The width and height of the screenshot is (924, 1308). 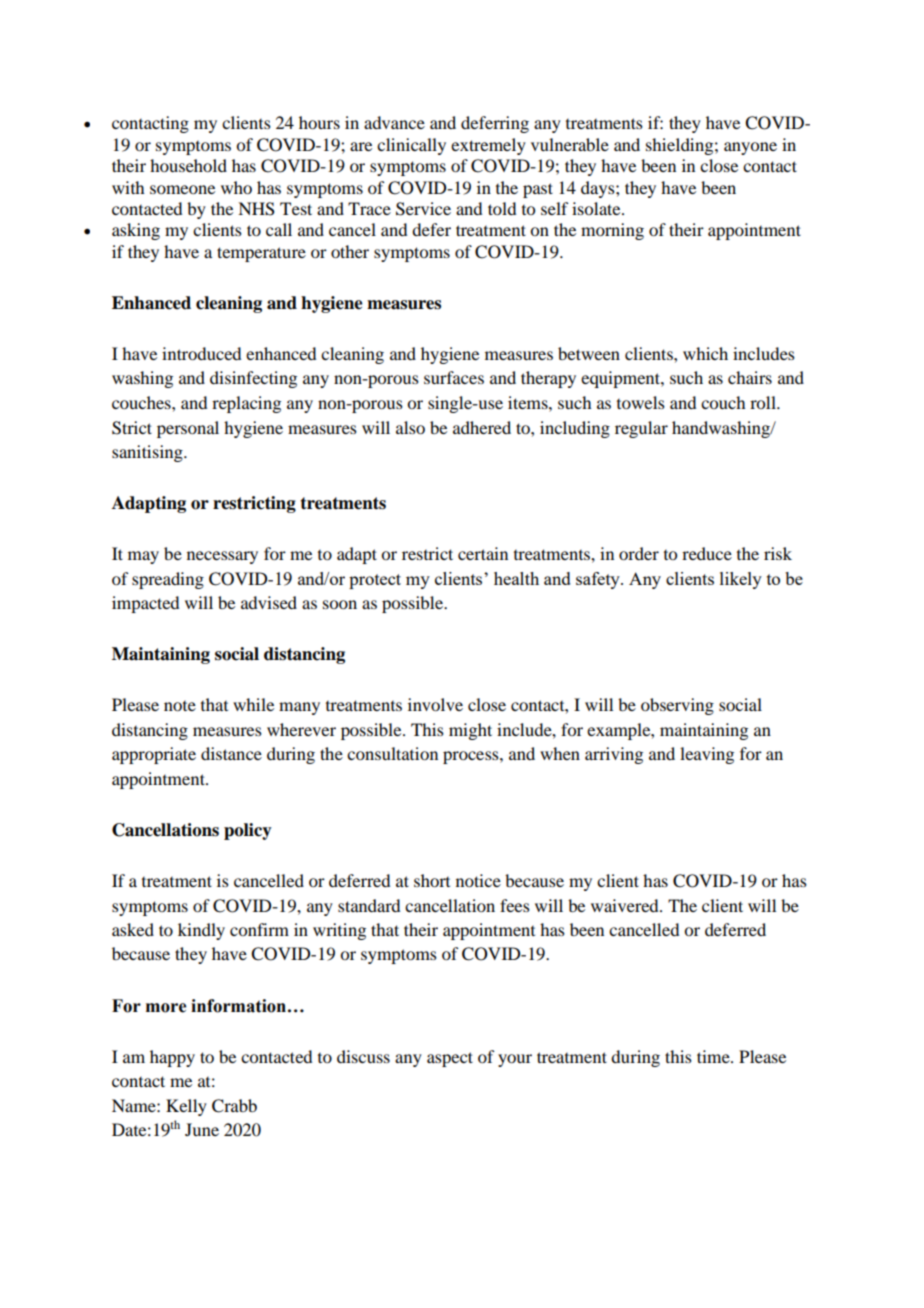 What do you see at coordinates (186, 1107) in the screenshot?
I see `Kelly` at bounding box center [186, 1107].
